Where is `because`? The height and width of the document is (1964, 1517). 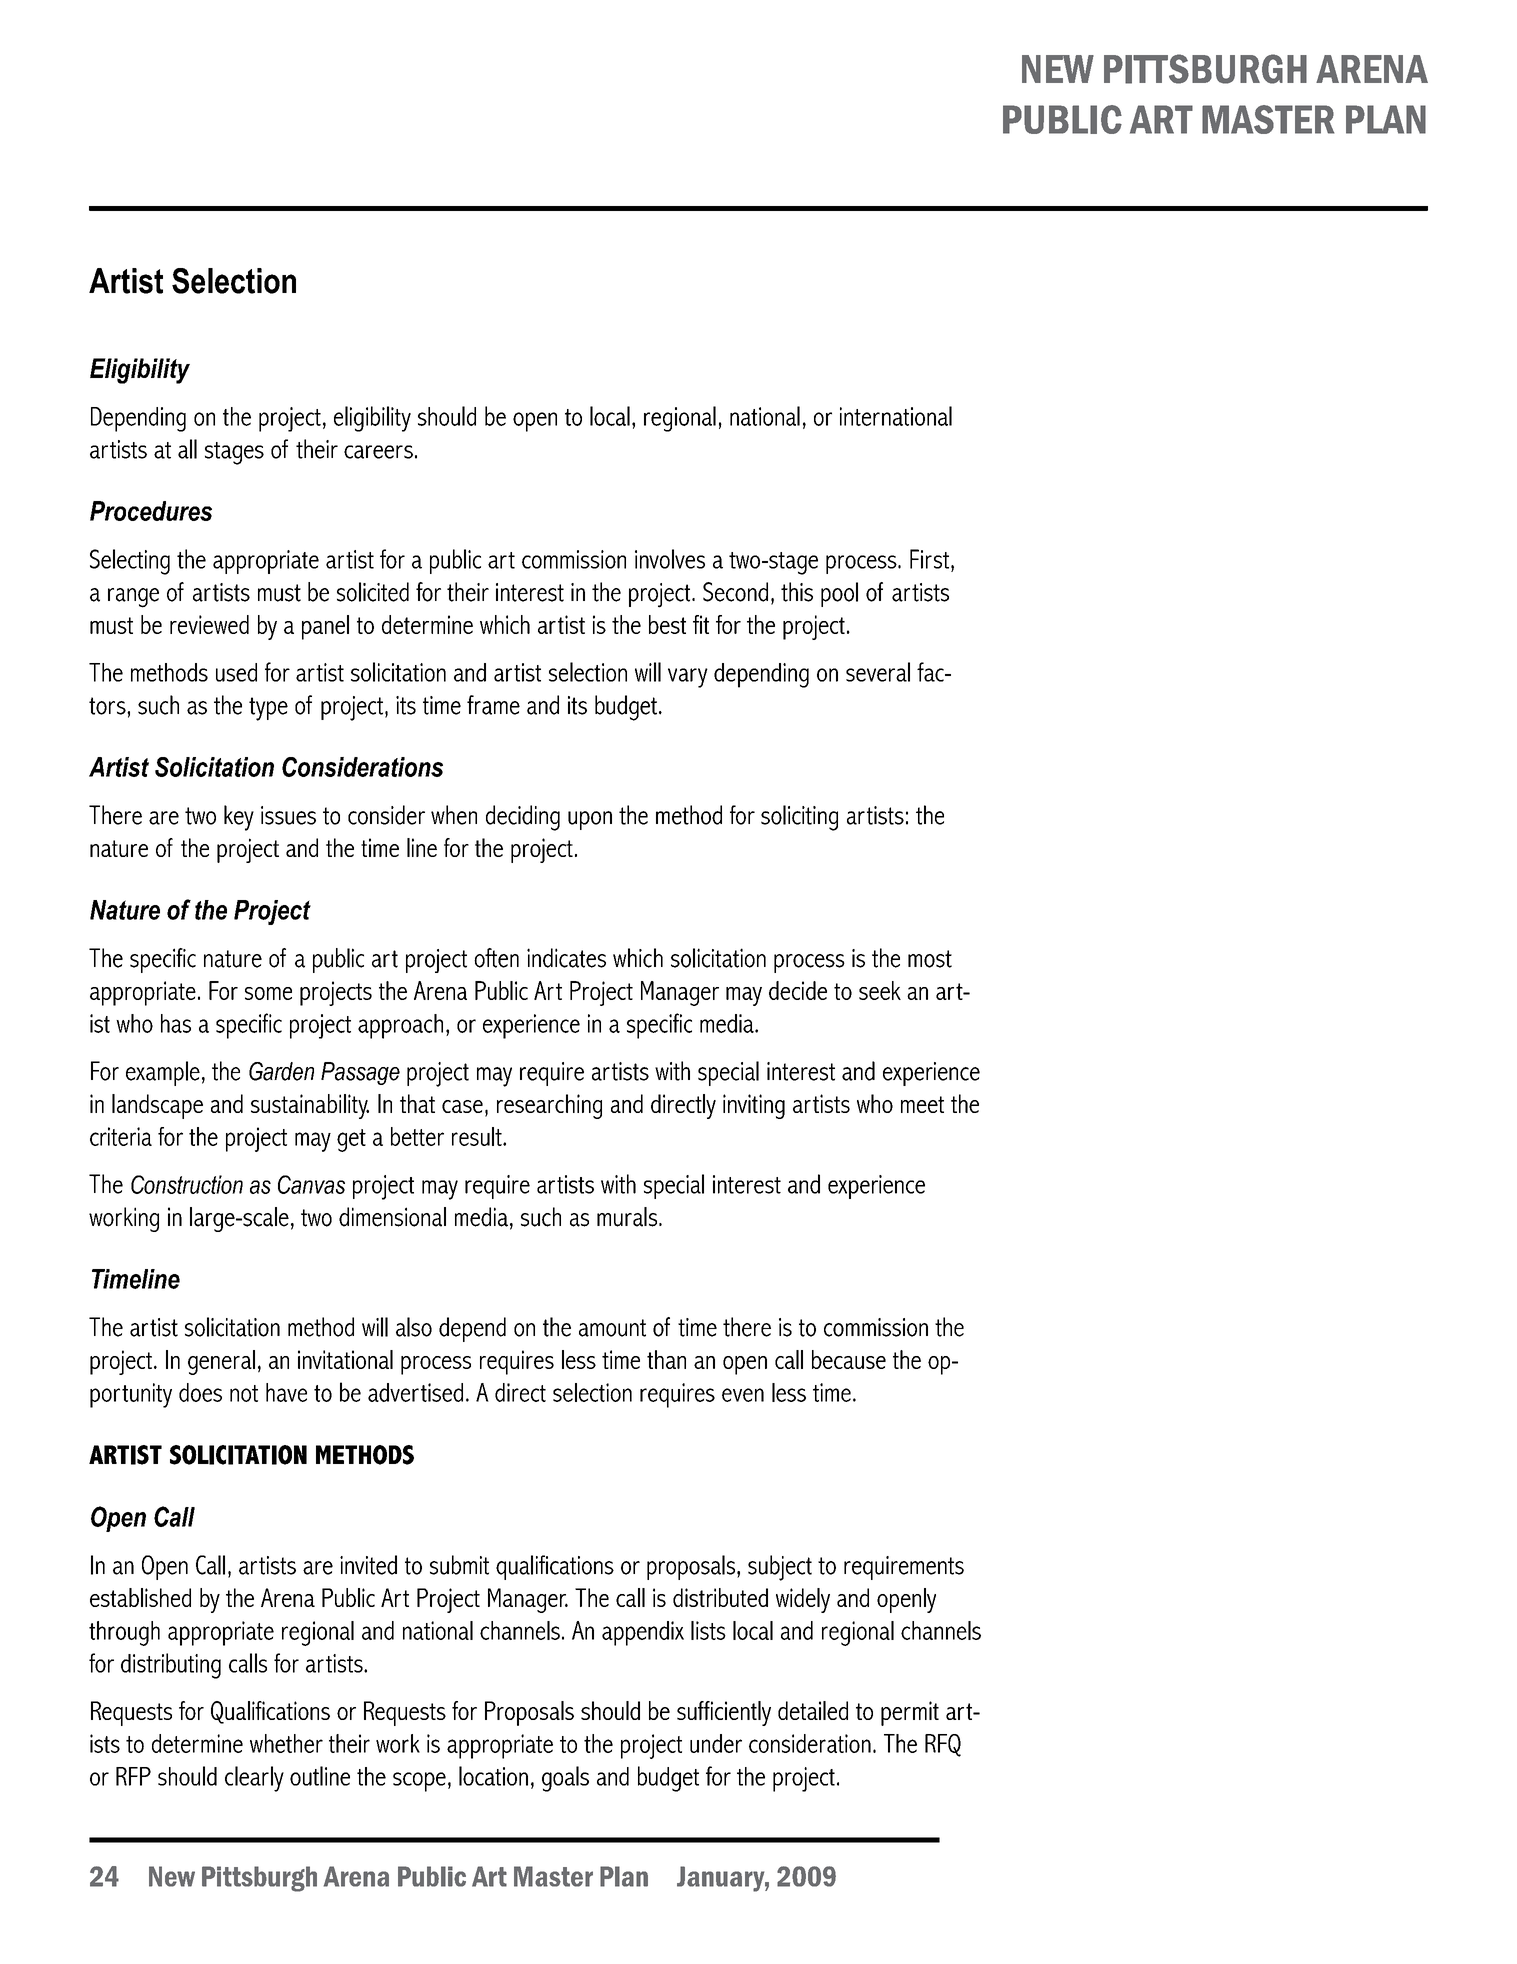 because is located at coordinates (849, 1359).
